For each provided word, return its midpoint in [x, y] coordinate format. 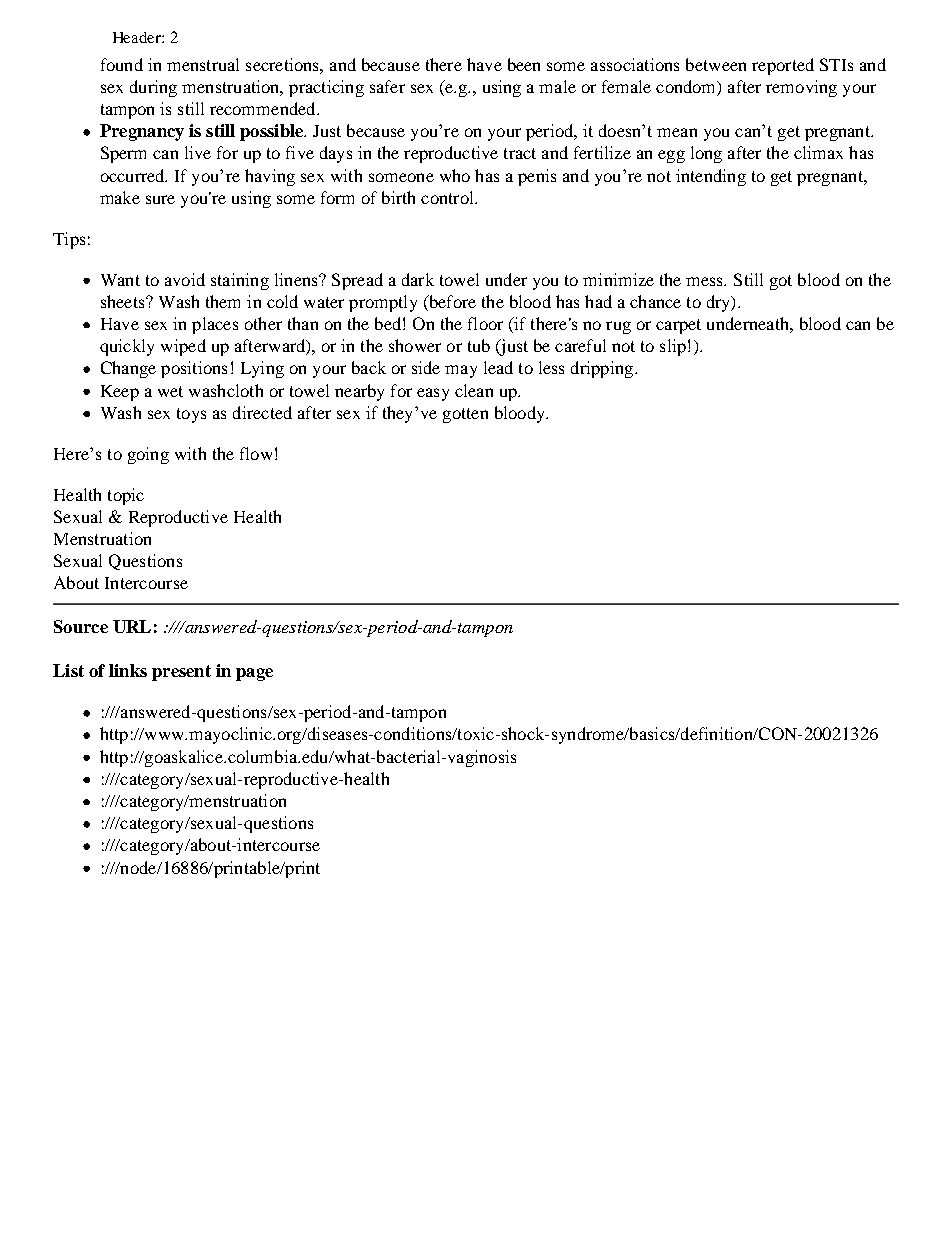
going [148, 455]
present [181, 673]
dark [418, 279]
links [128, 670]
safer [387, 86]
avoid [185, 279]
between [716, 64]
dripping [603, 369]
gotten [465, 415]
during [153, 88]
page [254, 674]
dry [719, 303]
